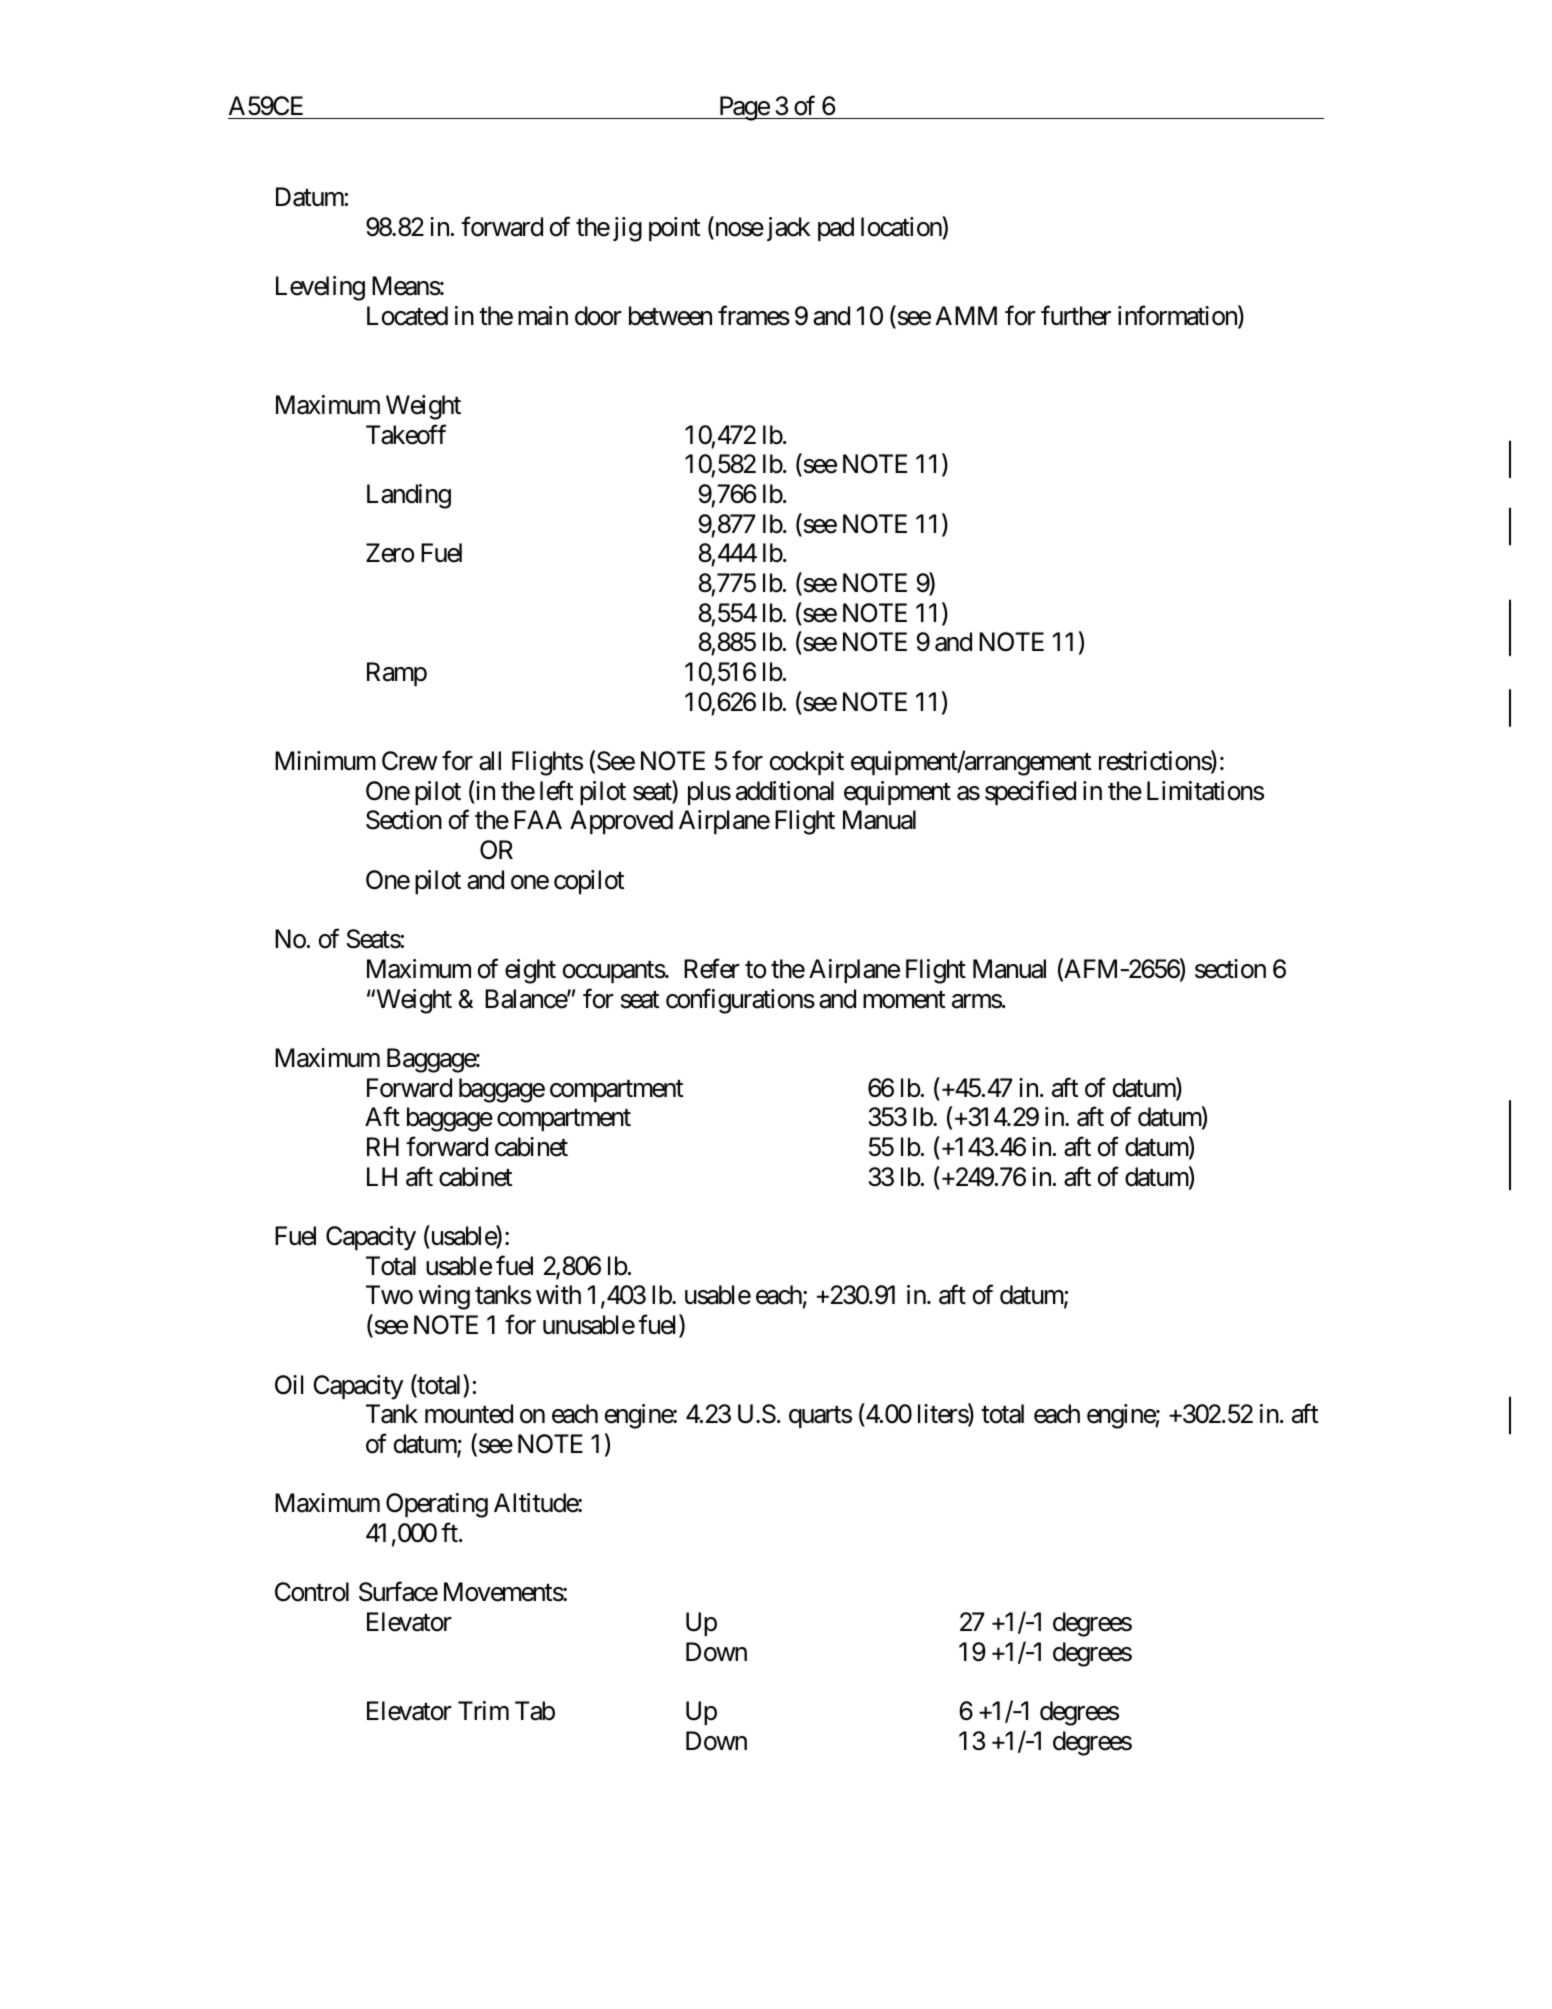  Describe the element at coordinates (558, 1294) in the image. I see `with` at that location.
